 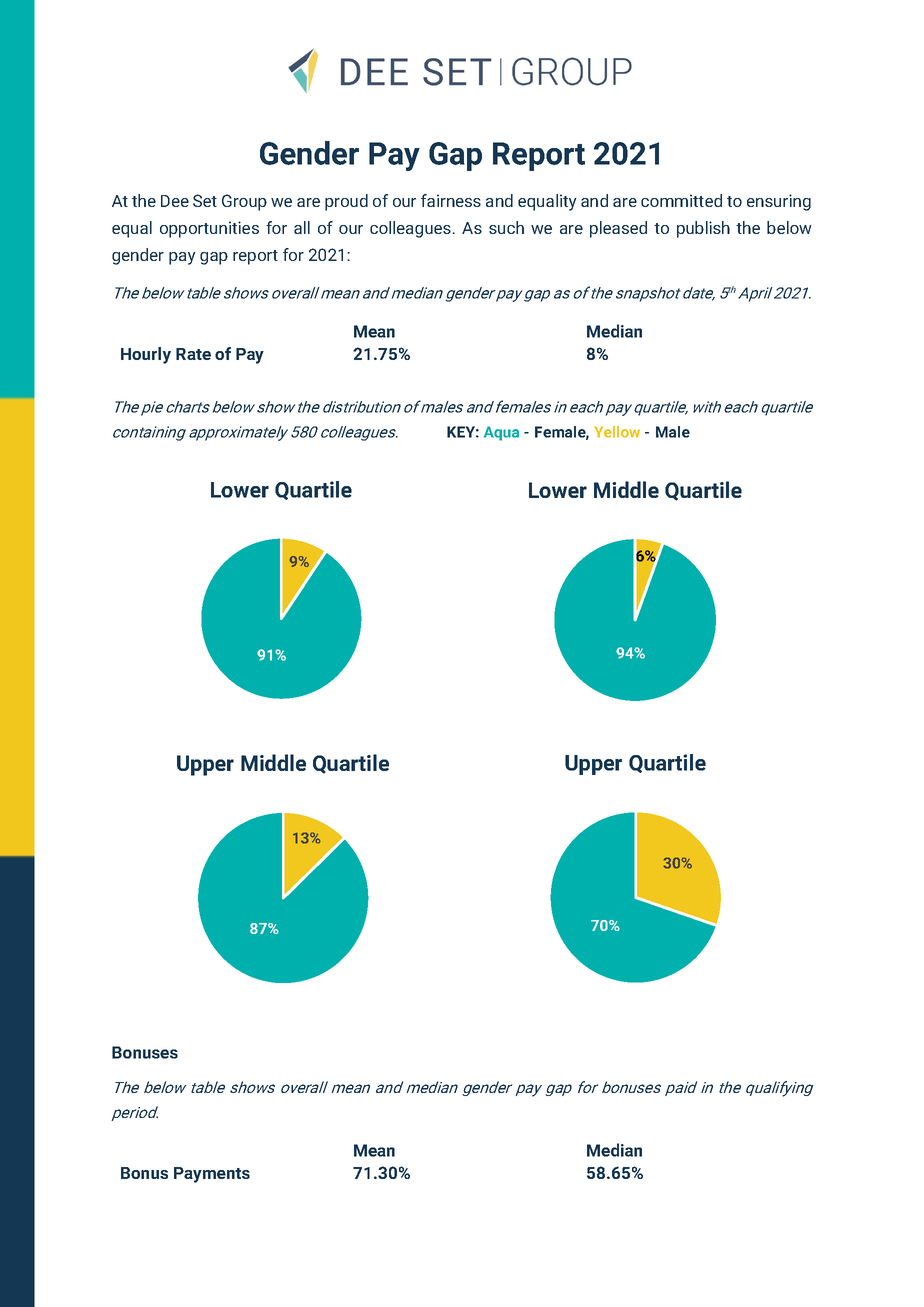 I want to click on pleased, so click(x=618, y=229).
